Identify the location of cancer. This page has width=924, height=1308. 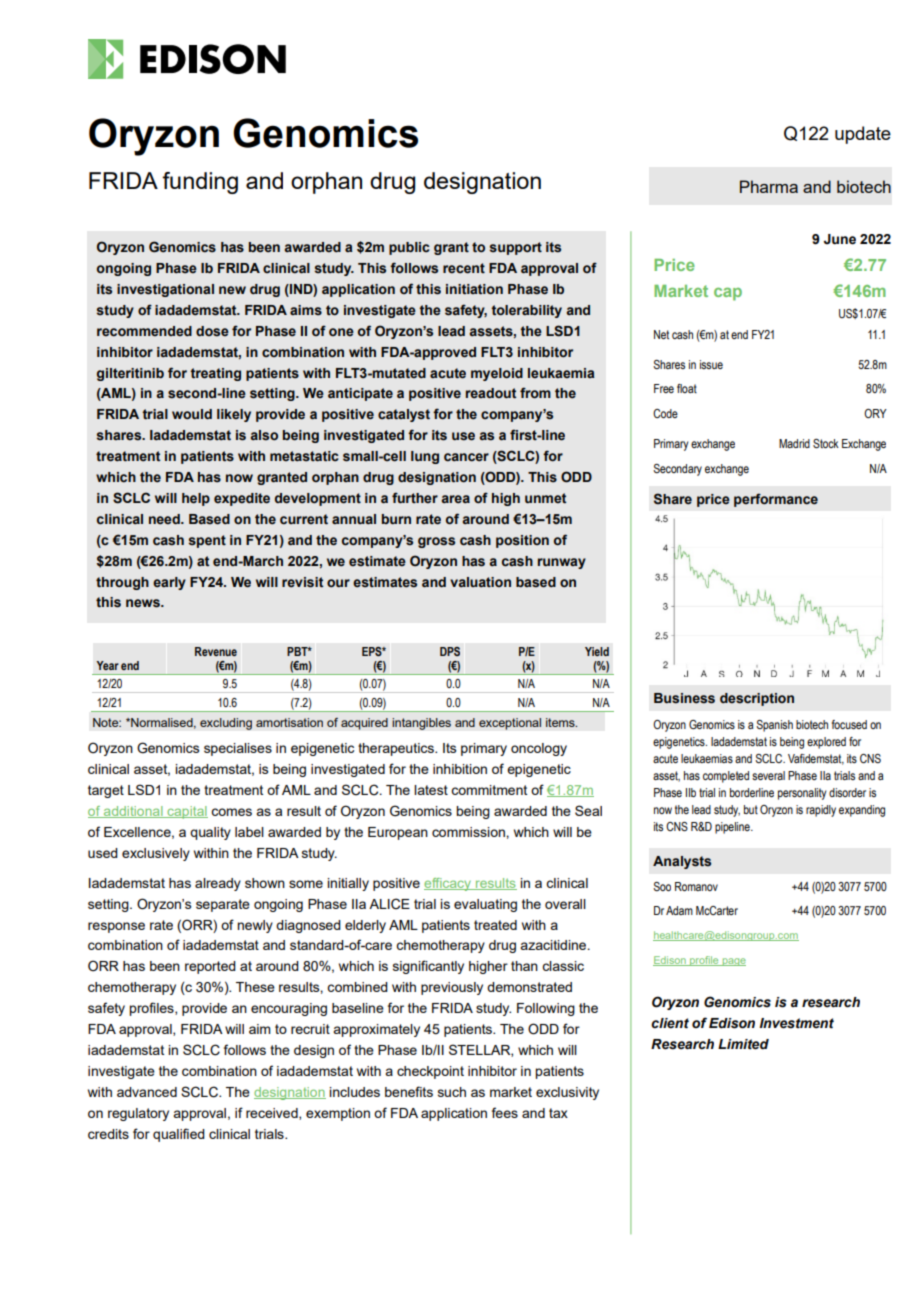
(466, 457).
